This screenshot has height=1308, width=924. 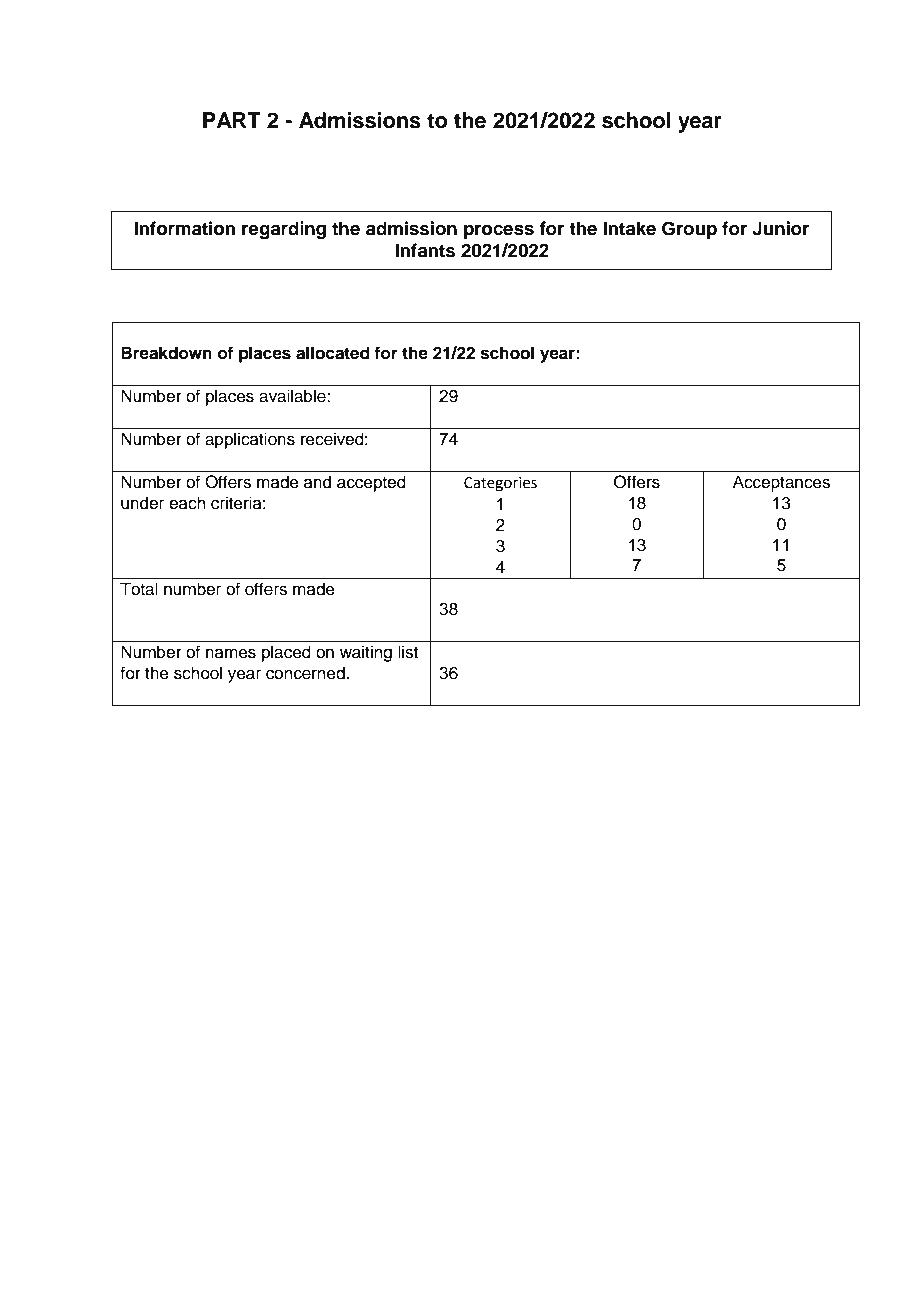 What do you see at coordinates (250, 440) in the screenshot?
I see `applications` at bounding box center [250, 440].
